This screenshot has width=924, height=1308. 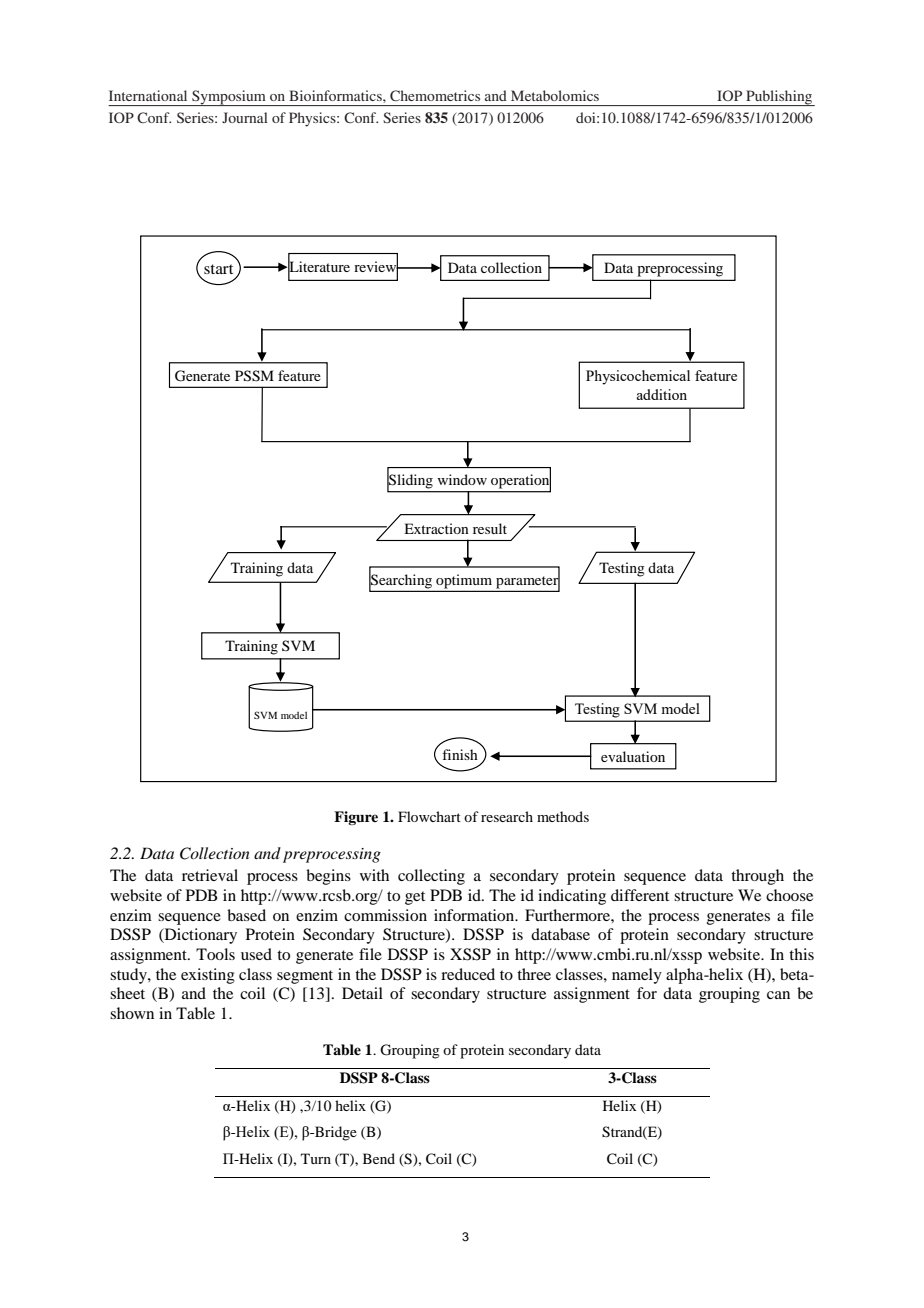 What do you see at coordinates (436, 528) in the screenshot?
I see `Extraction` at bounding box center [436, 528].
